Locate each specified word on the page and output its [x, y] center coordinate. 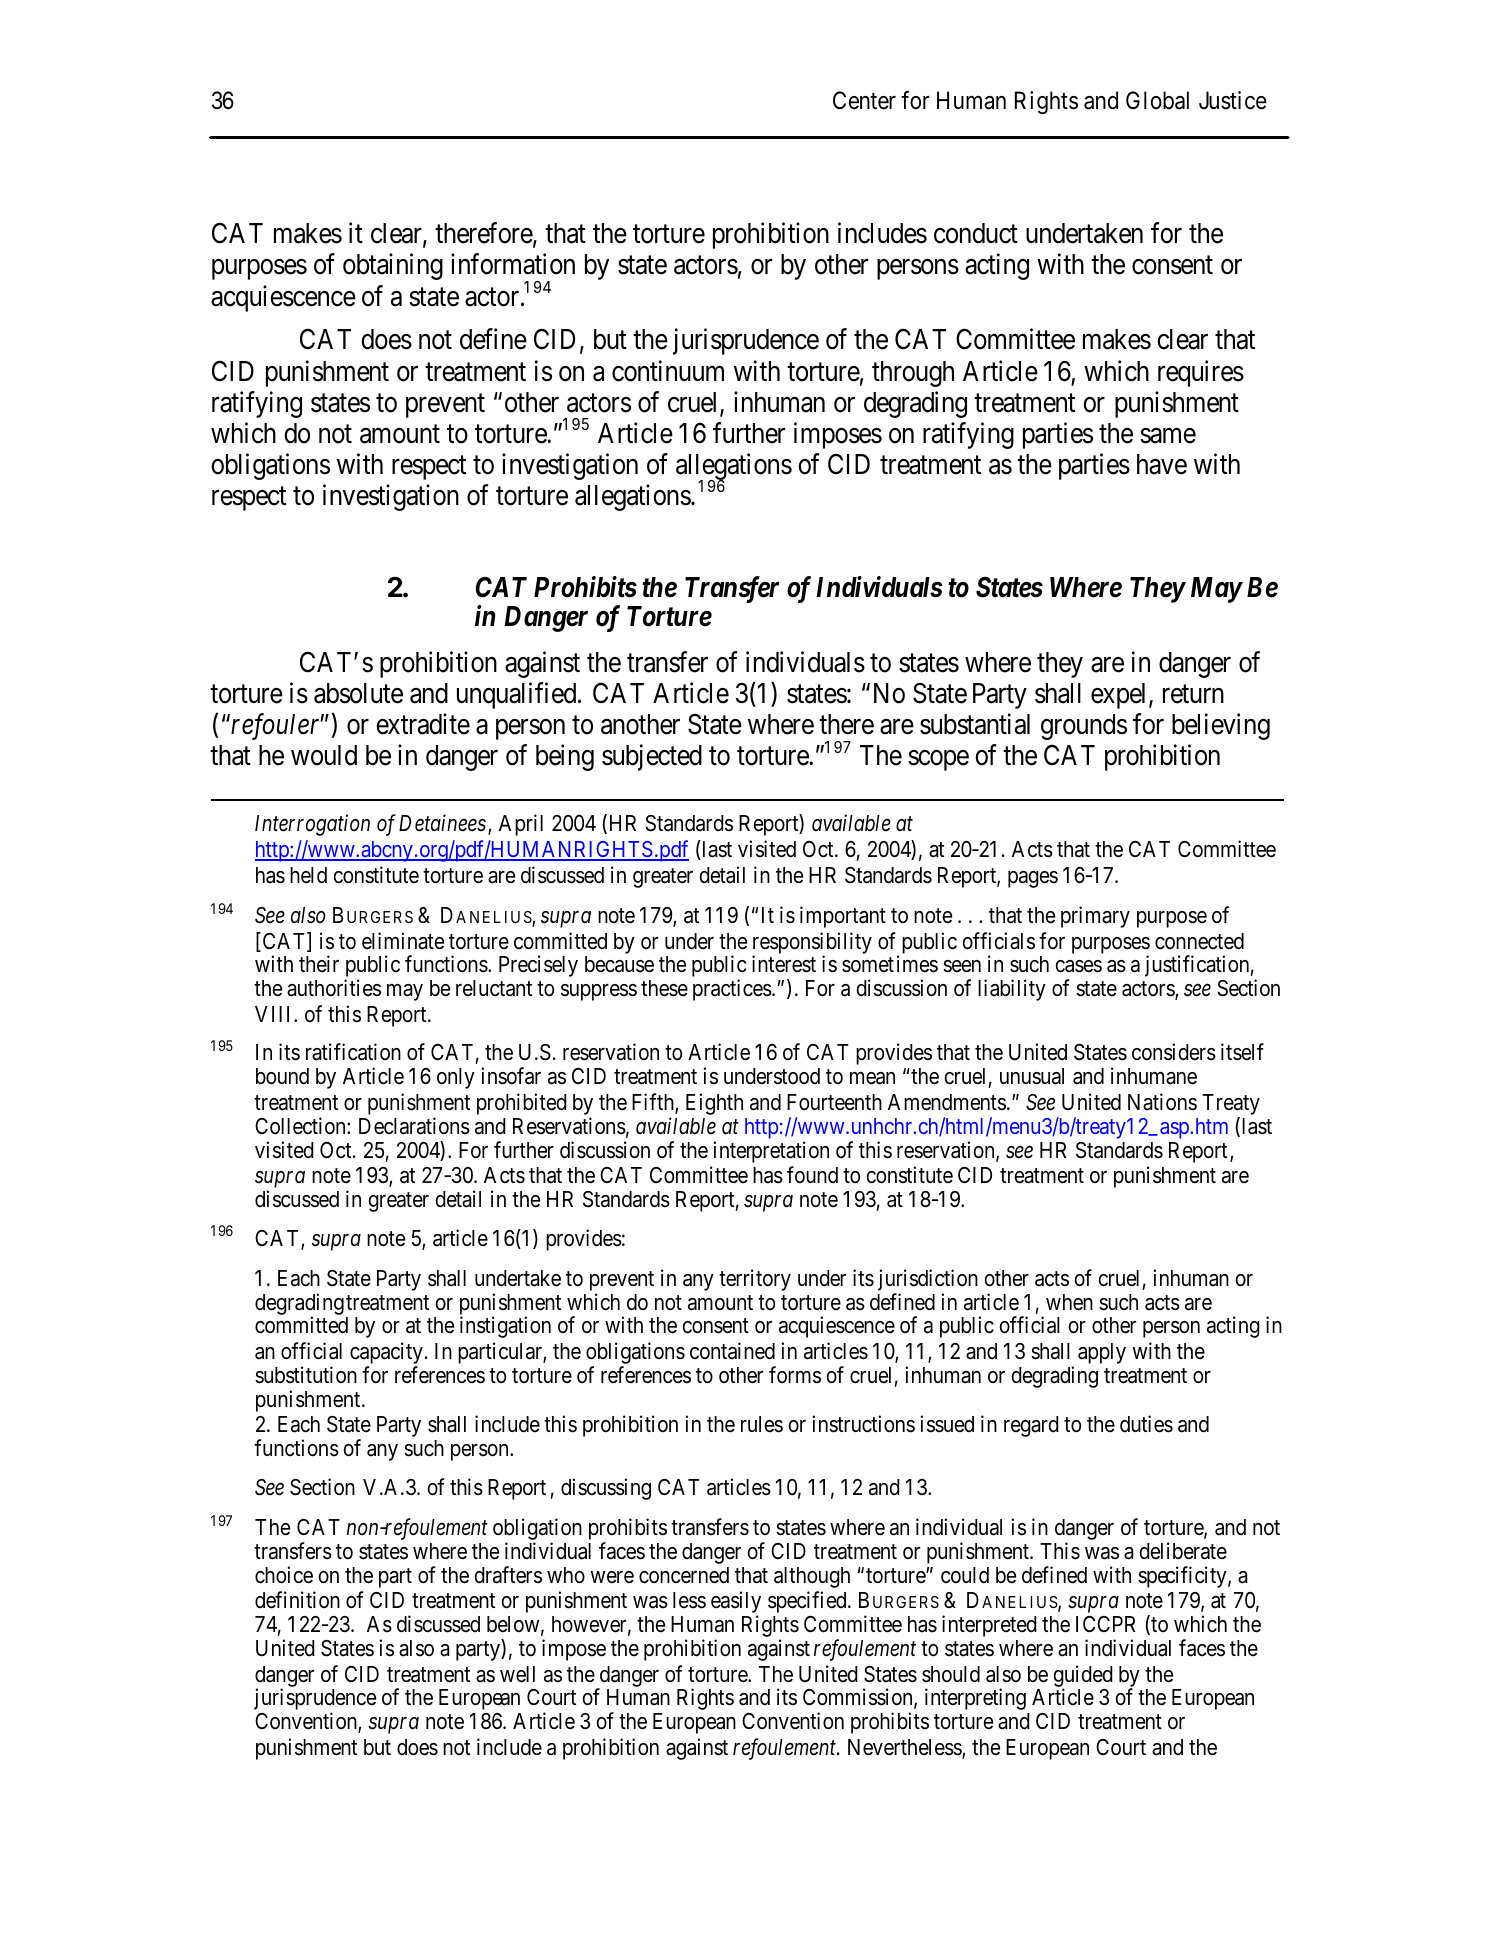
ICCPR [1106, 1624]
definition [297, 1600]
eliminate [403, 941]
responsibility [812, 944]
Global [1157, 100]
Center [864, 100]
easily [736, 1603]
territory [755, 1280]
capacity [386, 1354]
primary [1095, 917]
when [1069, 1302]
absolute [358, 693]
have [1162, 464]
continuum [668, 371]
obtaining [393, 267]
